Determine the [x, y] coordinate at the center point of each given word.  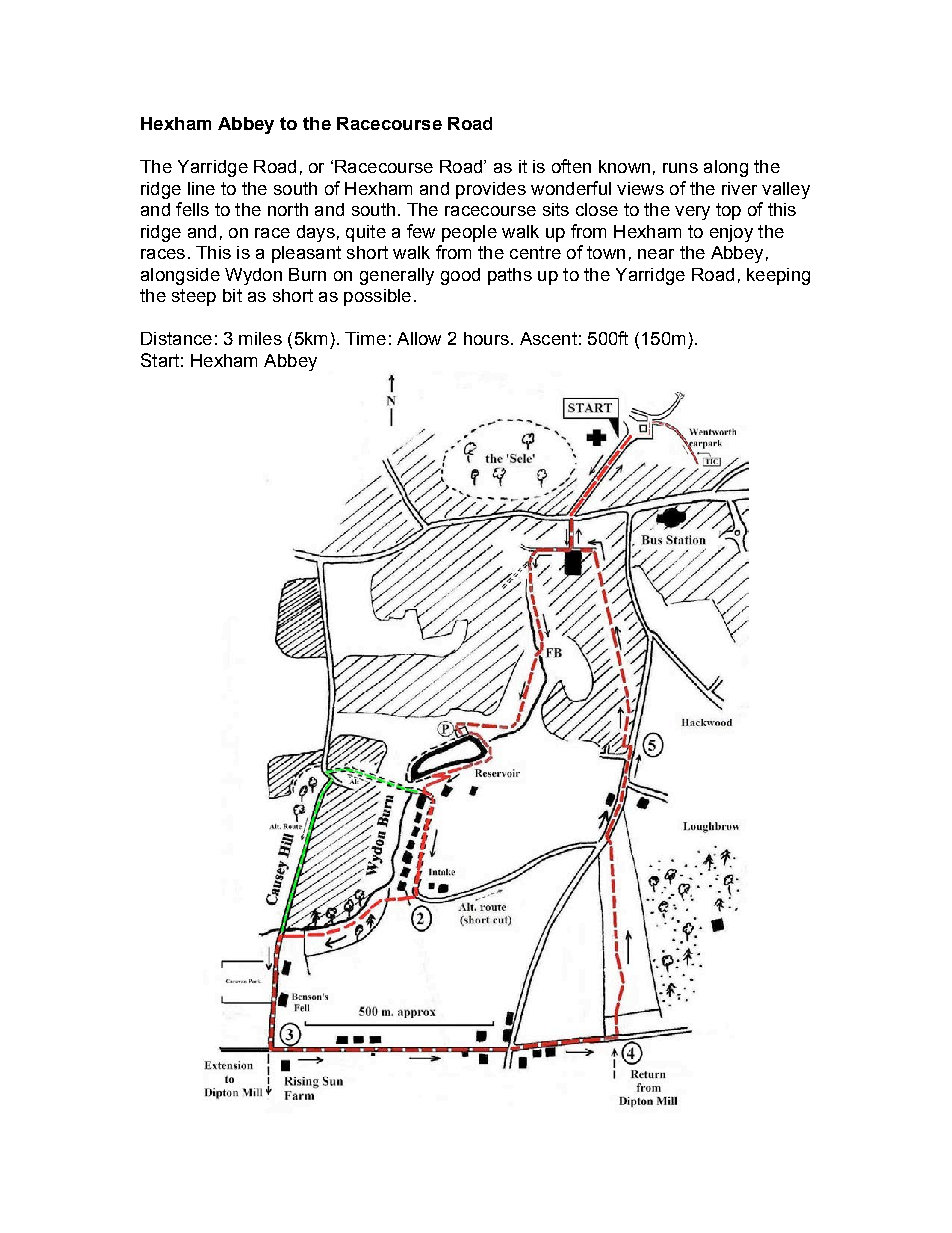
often [571, 166]
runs [680, 168]
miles [260, 338]
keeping [778, 276]
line [201, 188]
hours [486, 338]
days [316, 233]
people [469, 233]
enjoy [731, 233]
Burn [307, 274]
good [460, 276]
